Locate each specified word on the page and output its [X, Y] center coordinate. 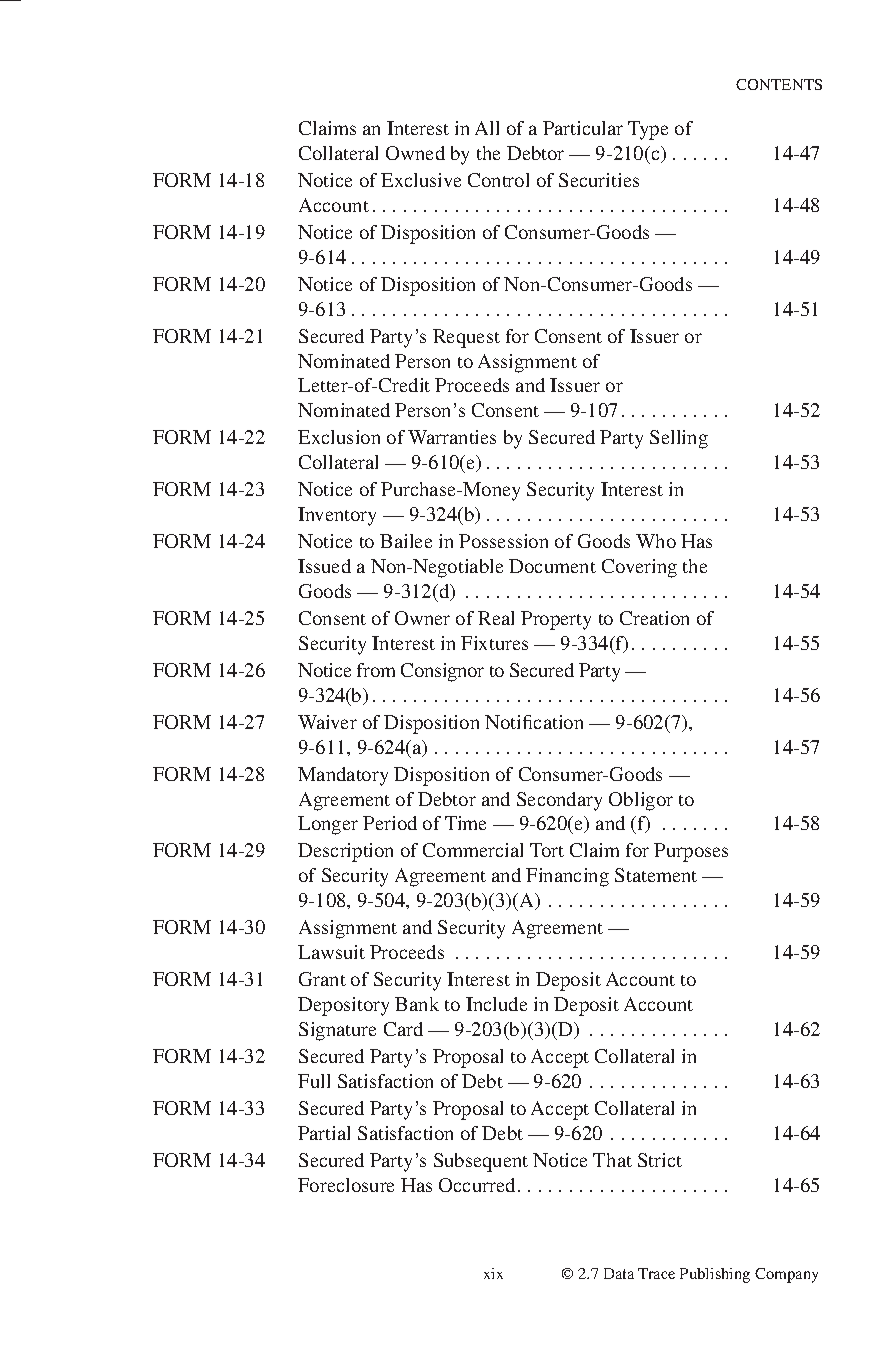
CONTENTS [779, 84]
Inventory [337, 516]
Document [552, 566]
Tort [547, 850]
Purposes [691, 852]
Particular [583, 128]
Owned [415, 153]
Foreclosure [346, 1185]
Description [345, 852]
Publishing [715, 1275]
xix [493, 1273]
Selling [679, 439]
